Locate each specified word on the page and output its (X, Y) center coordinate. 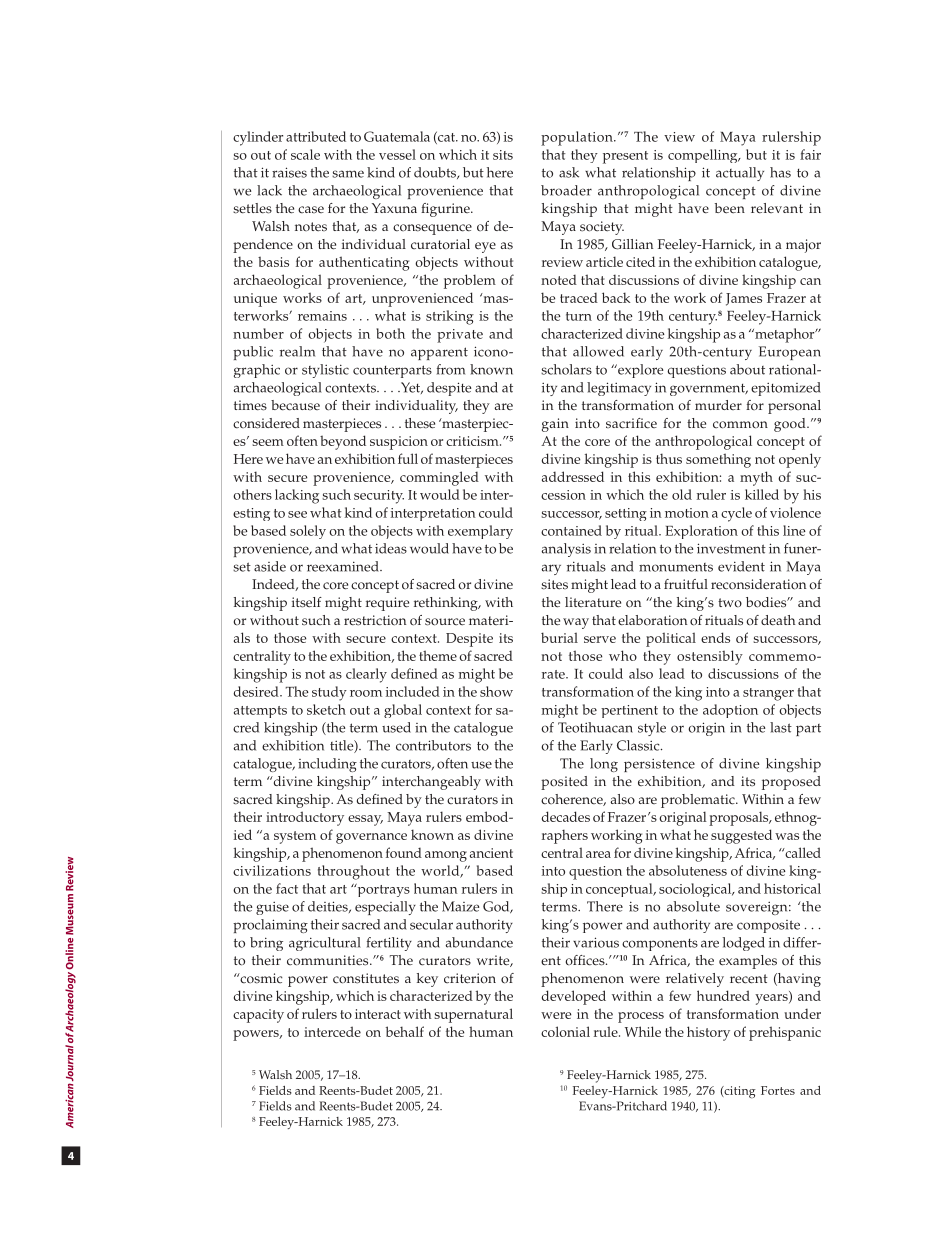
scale (305, 154)
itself (307, 602)
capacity (258, 1016)
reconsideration (758, 584)
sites (554, 584)
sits (503, 155)
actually (740, 174)
